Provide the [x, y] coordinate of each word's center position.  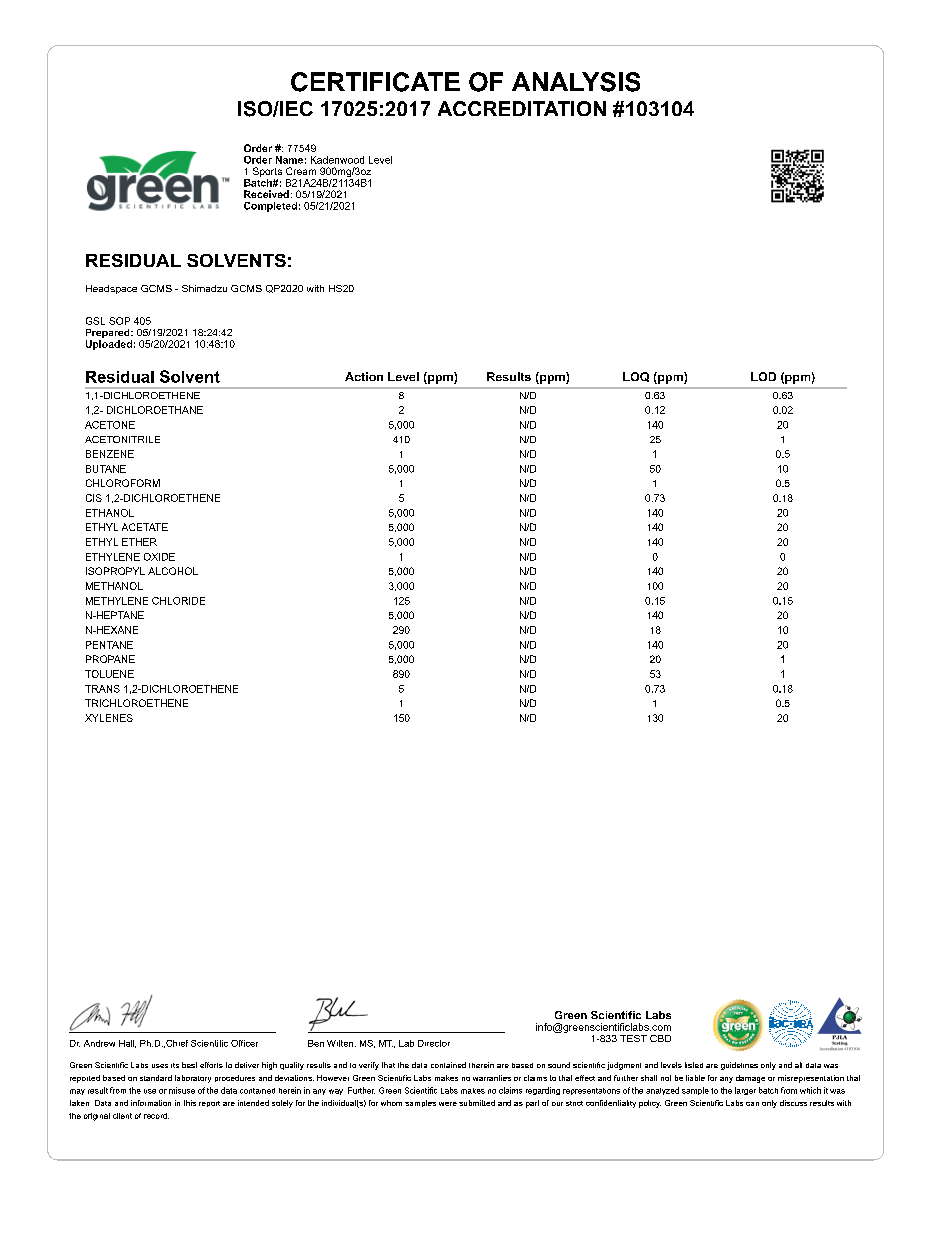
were [448, 1104]
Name [289, 160]
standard [156, 1078]
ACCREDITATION [522, 108]
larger [745, 1091]
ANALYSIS [576, 82]
